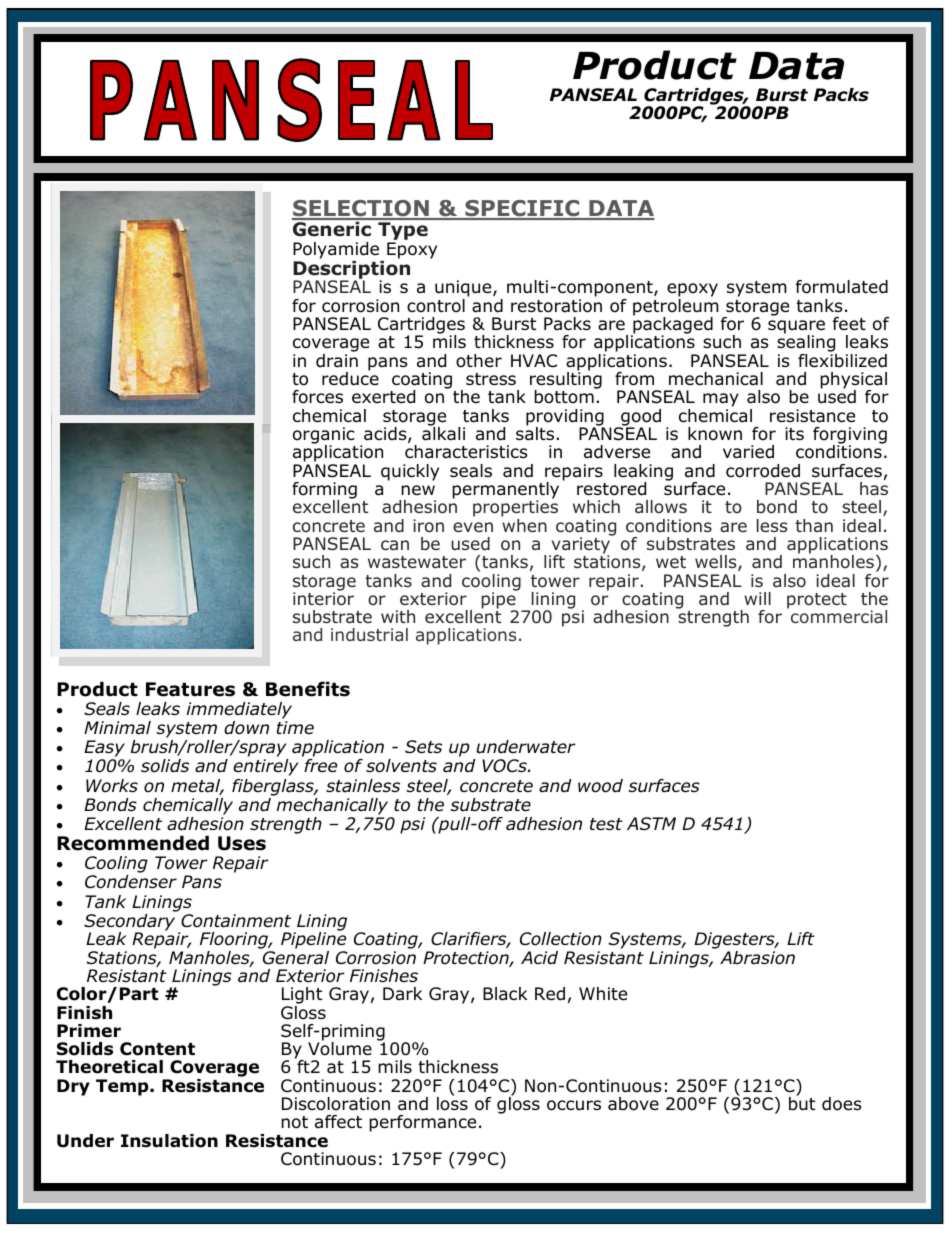 The image size is (952, 1233). I want to click on SPECIFIC, so click(522, 209).
